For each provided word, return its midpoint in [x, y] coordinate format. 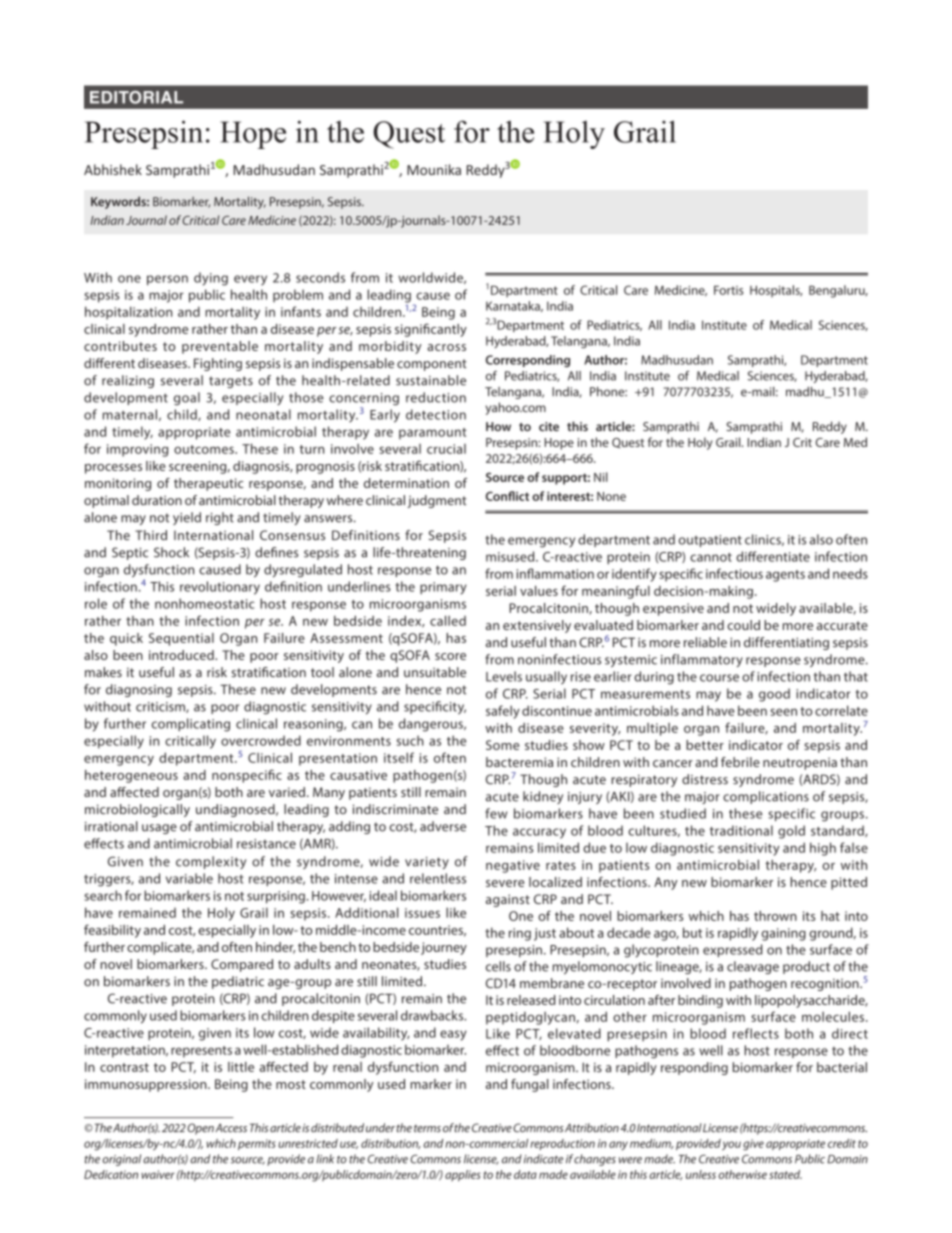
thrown [775, 916]
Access [231, 1128]
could [743, 625]
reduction [436, 397]
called [448, 620]
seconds [320, 277]
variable [189, 878]
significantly [431, 330]
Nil [601, 477]
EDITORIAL [136, 97]
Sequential [181, 639]
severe [505, 883]
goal [187, 399]
